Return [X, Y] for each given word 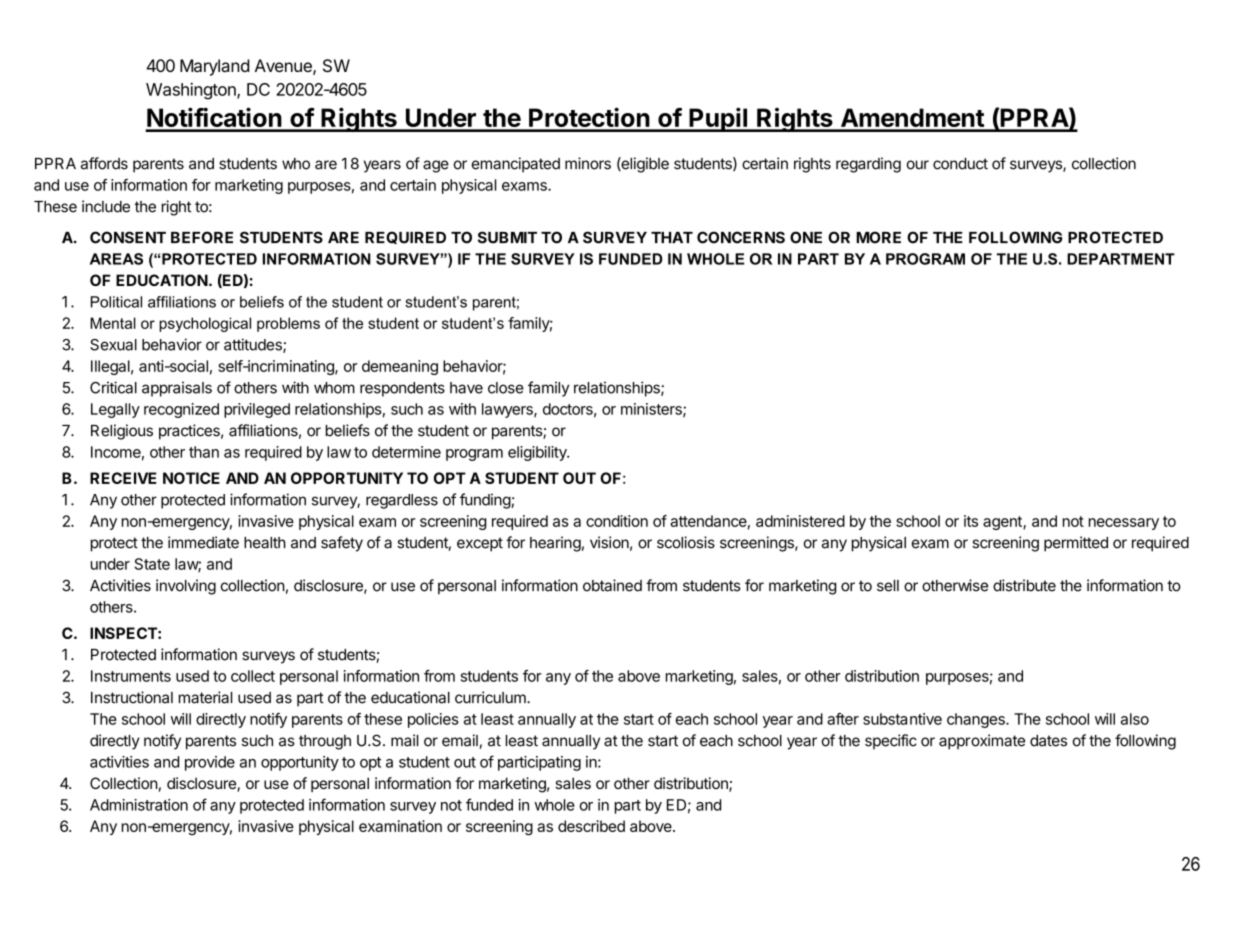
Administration [139, 805]
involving [186, 587]
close [506, 388]
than [204, 452]
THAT [672, 237]
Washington [192, 91]
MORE [878, 237]
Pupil [718, 119]
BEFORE [202, 237]
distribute [1024, 585]
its [971, 521]
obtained [612, 585]
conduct [960, 164]
